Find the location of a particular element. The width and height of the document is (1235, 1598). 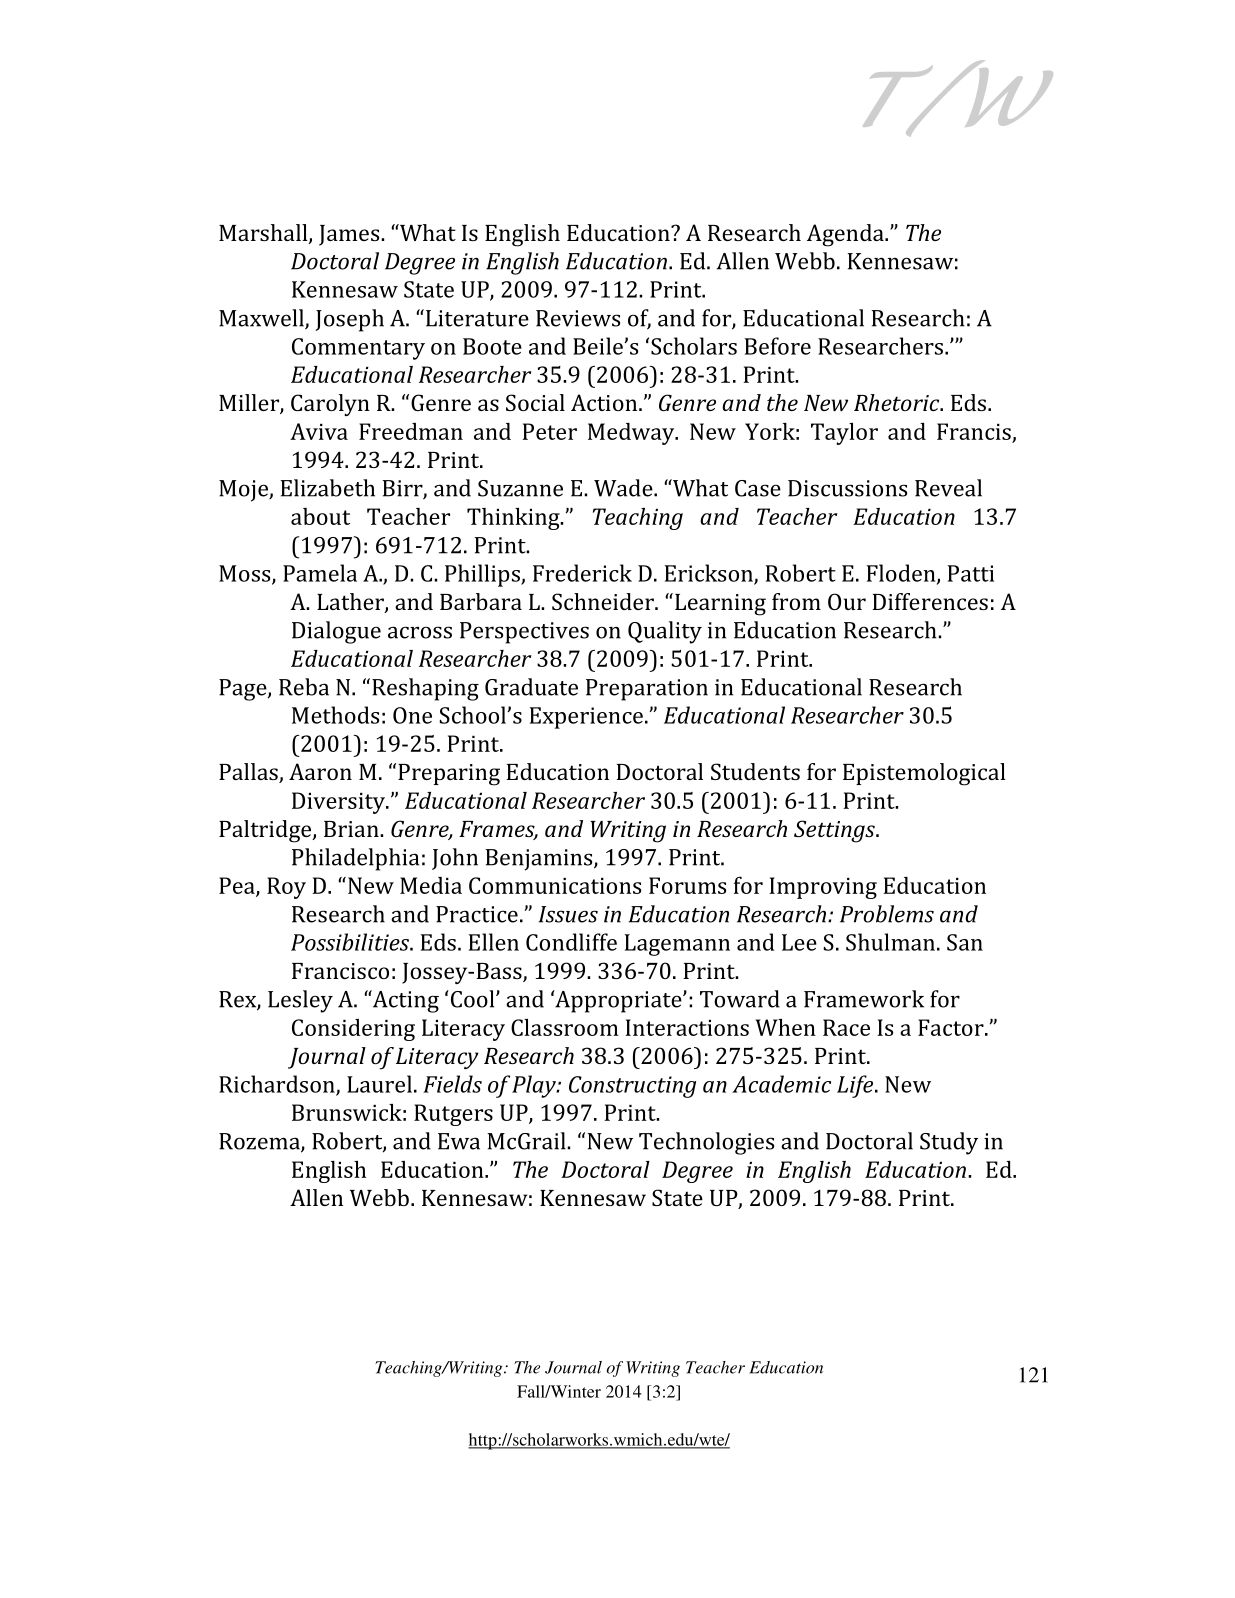

Reviews is located at coordinates (578, 318).
